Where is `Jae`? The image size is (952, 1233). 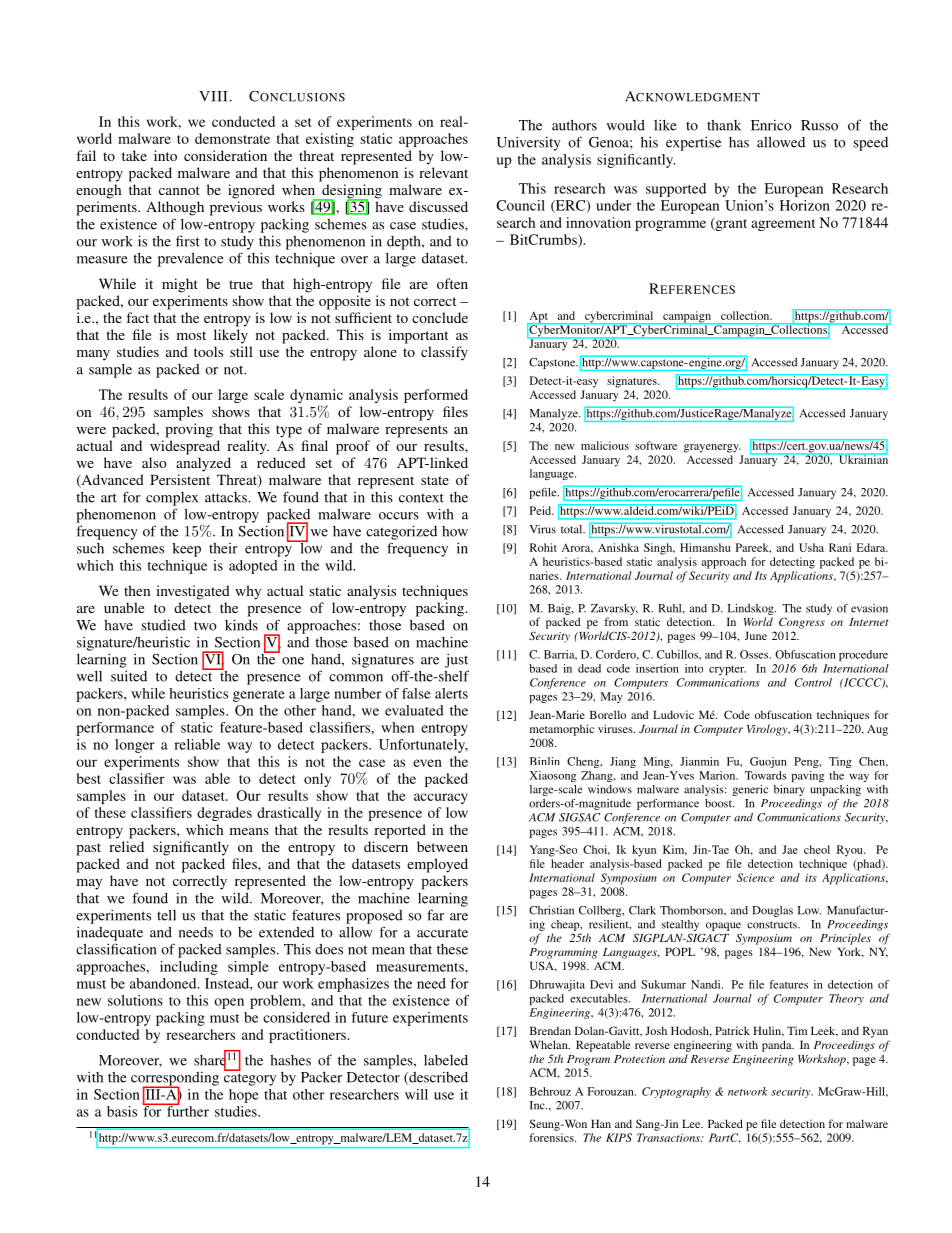 Jae is located at coordinates (790, 849).
